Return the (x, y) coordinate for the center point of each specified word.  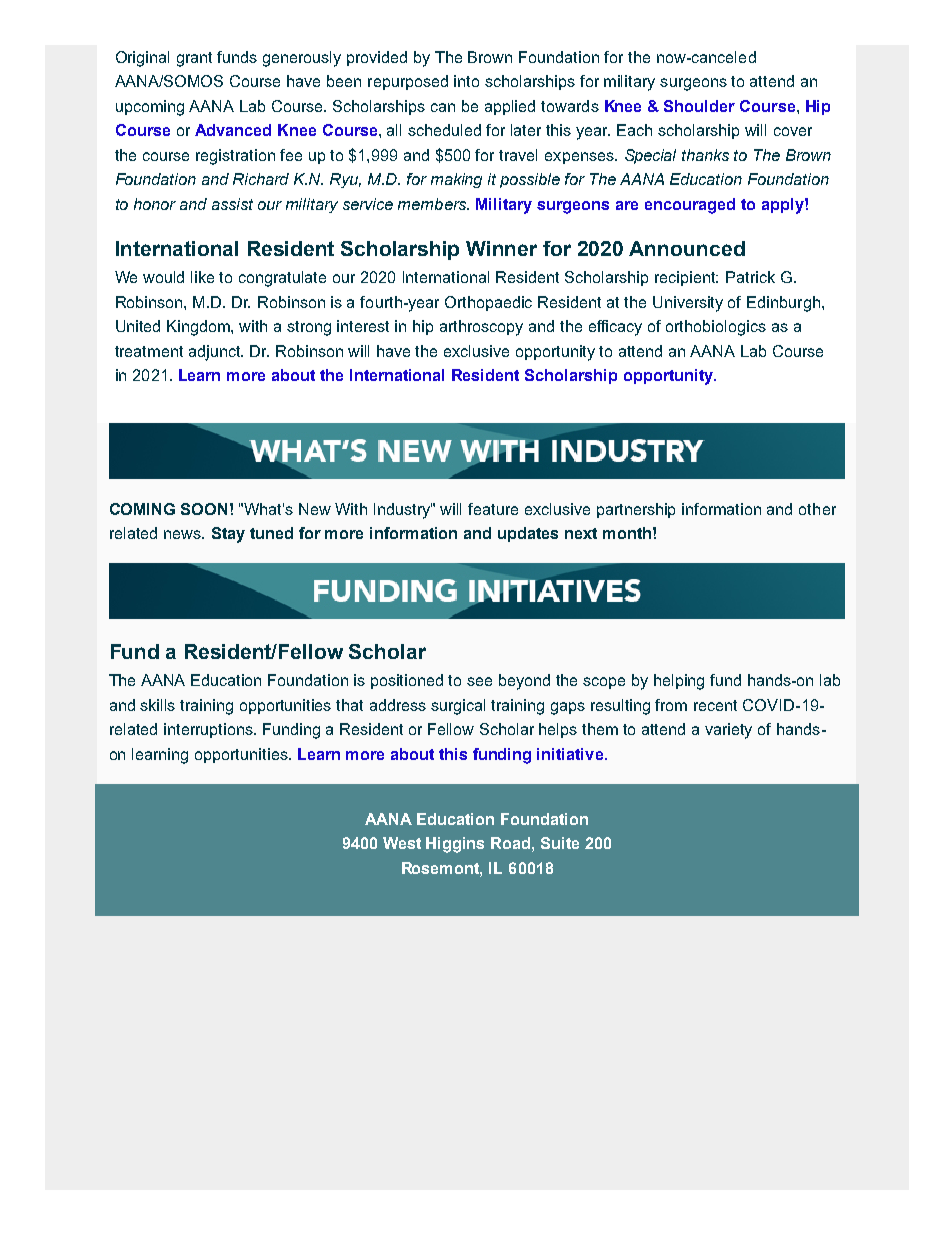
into (466, 81)
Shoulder (699, 106)
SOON (204, 509)
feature (493, 509)
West (402, 843)
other (817, 509)
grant (194, 59)
